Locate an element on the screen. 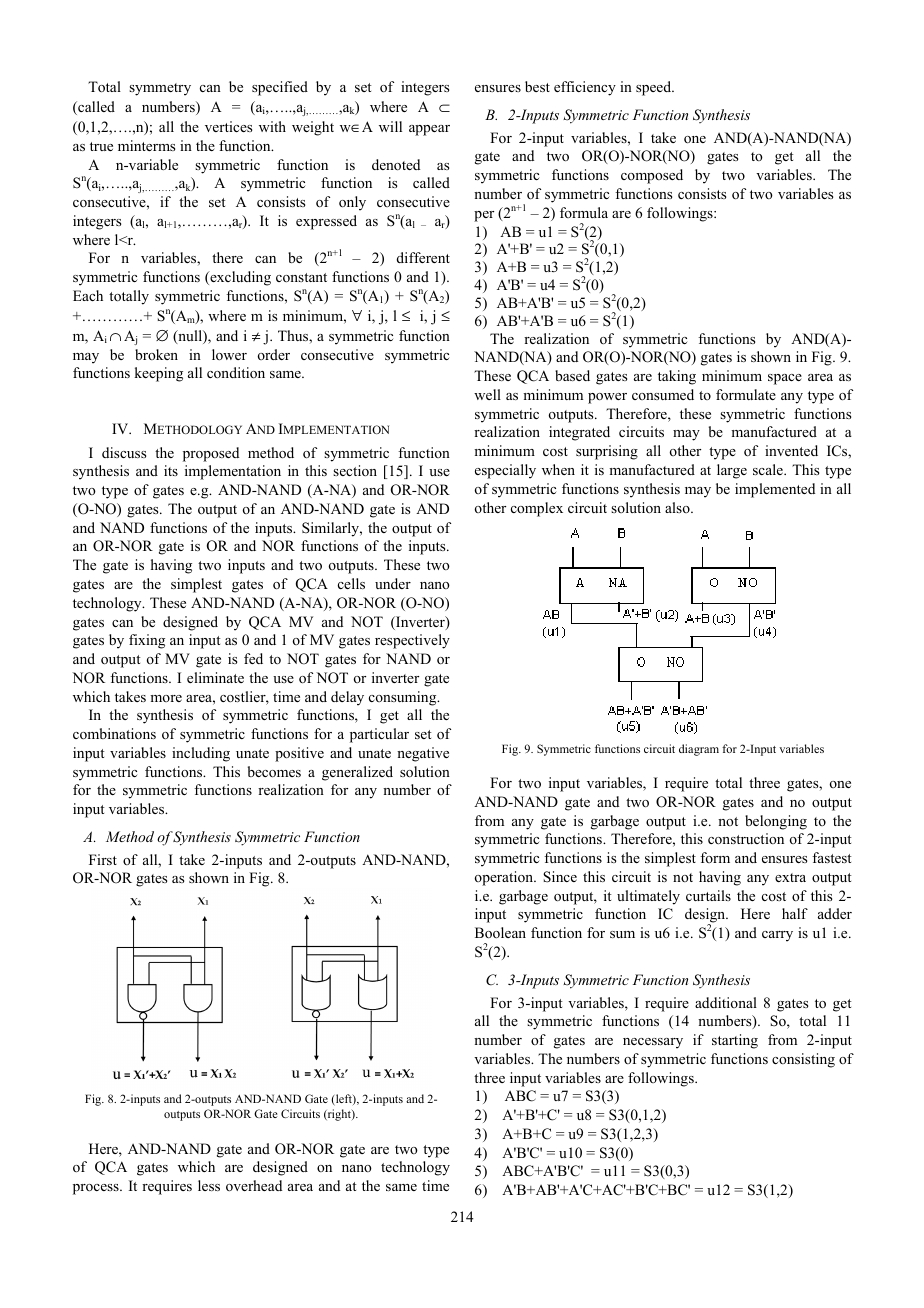 This screenshot has width=924, height=1308. appear is located at coordinates (429, 130).
